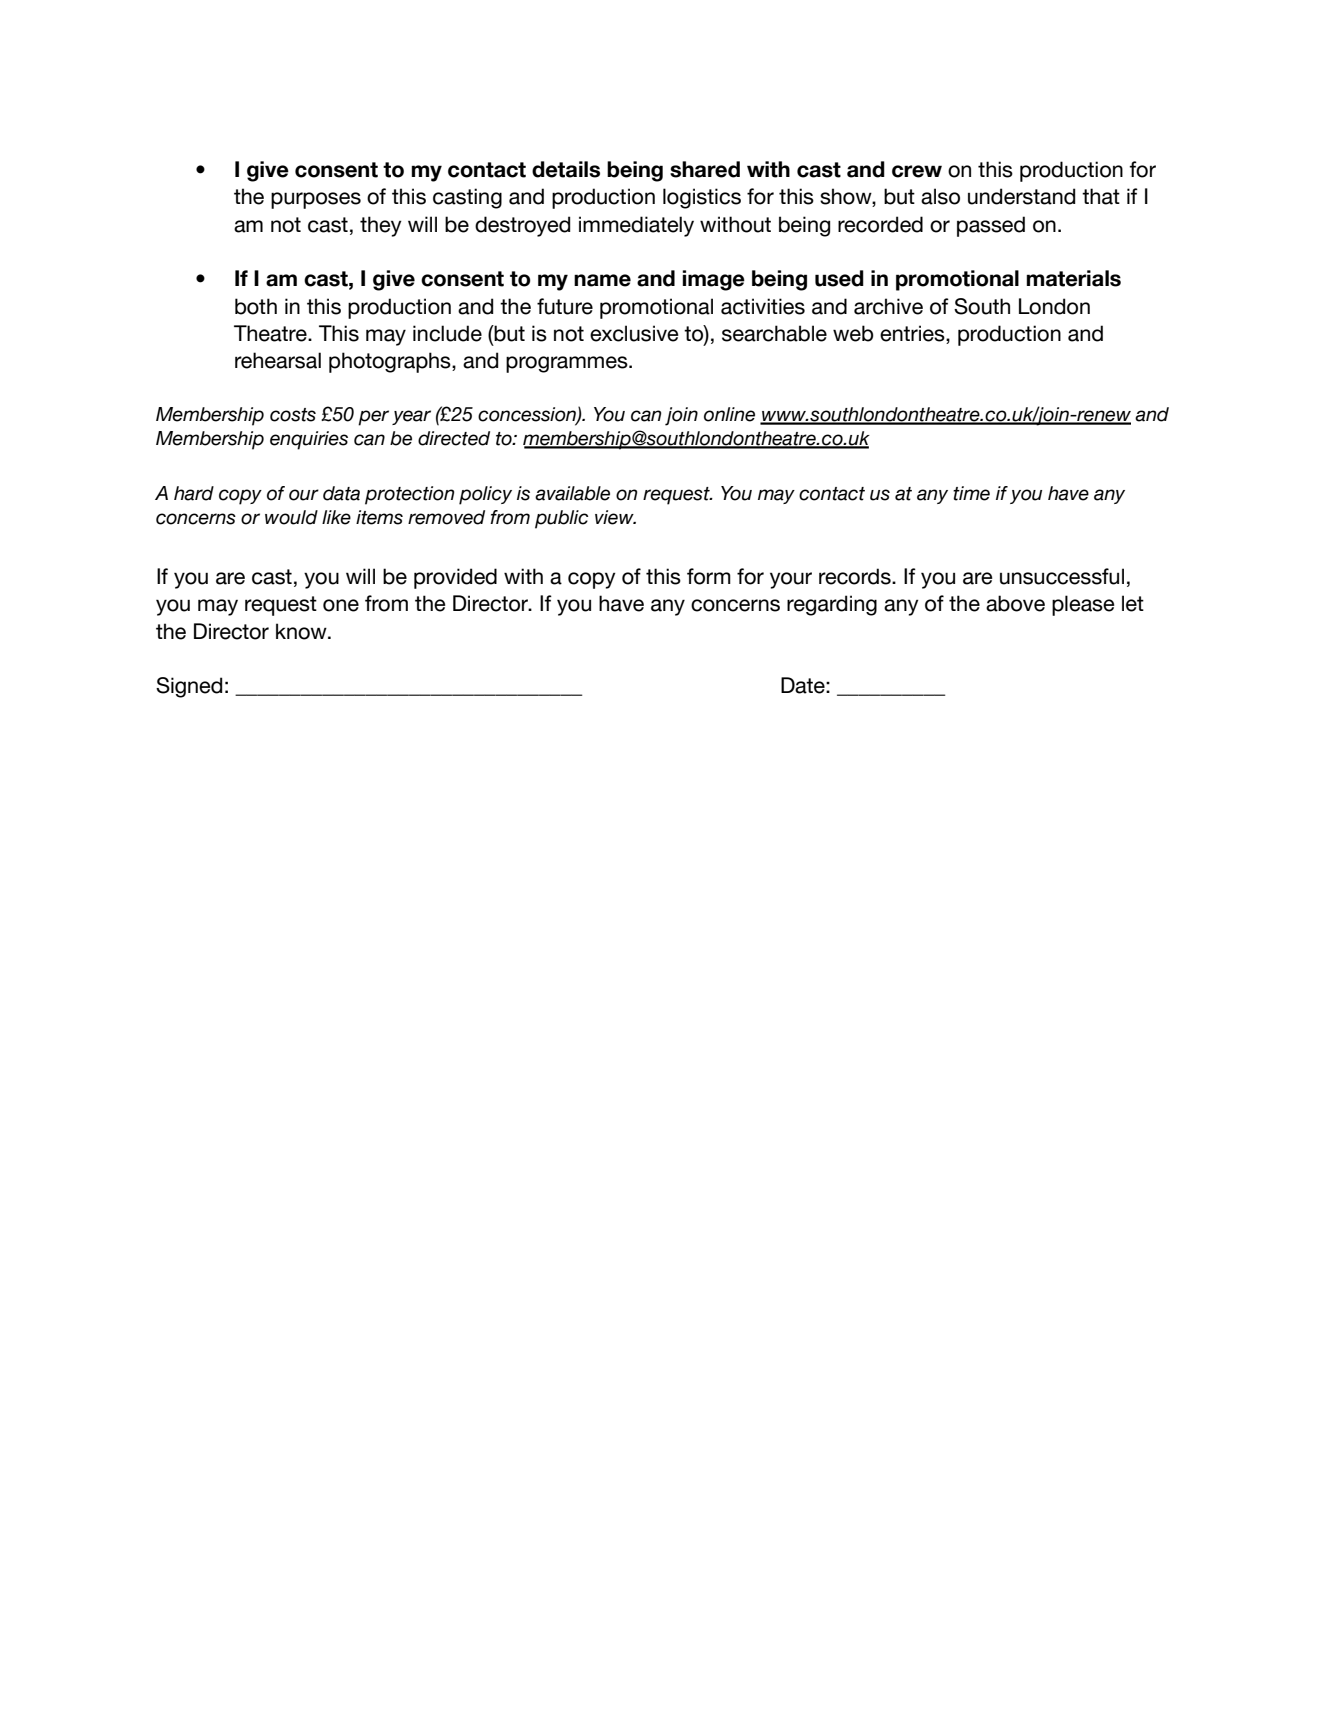 This screenshot has height=1716, width=1326. I want to click on enquiries, so click(309, 440).
